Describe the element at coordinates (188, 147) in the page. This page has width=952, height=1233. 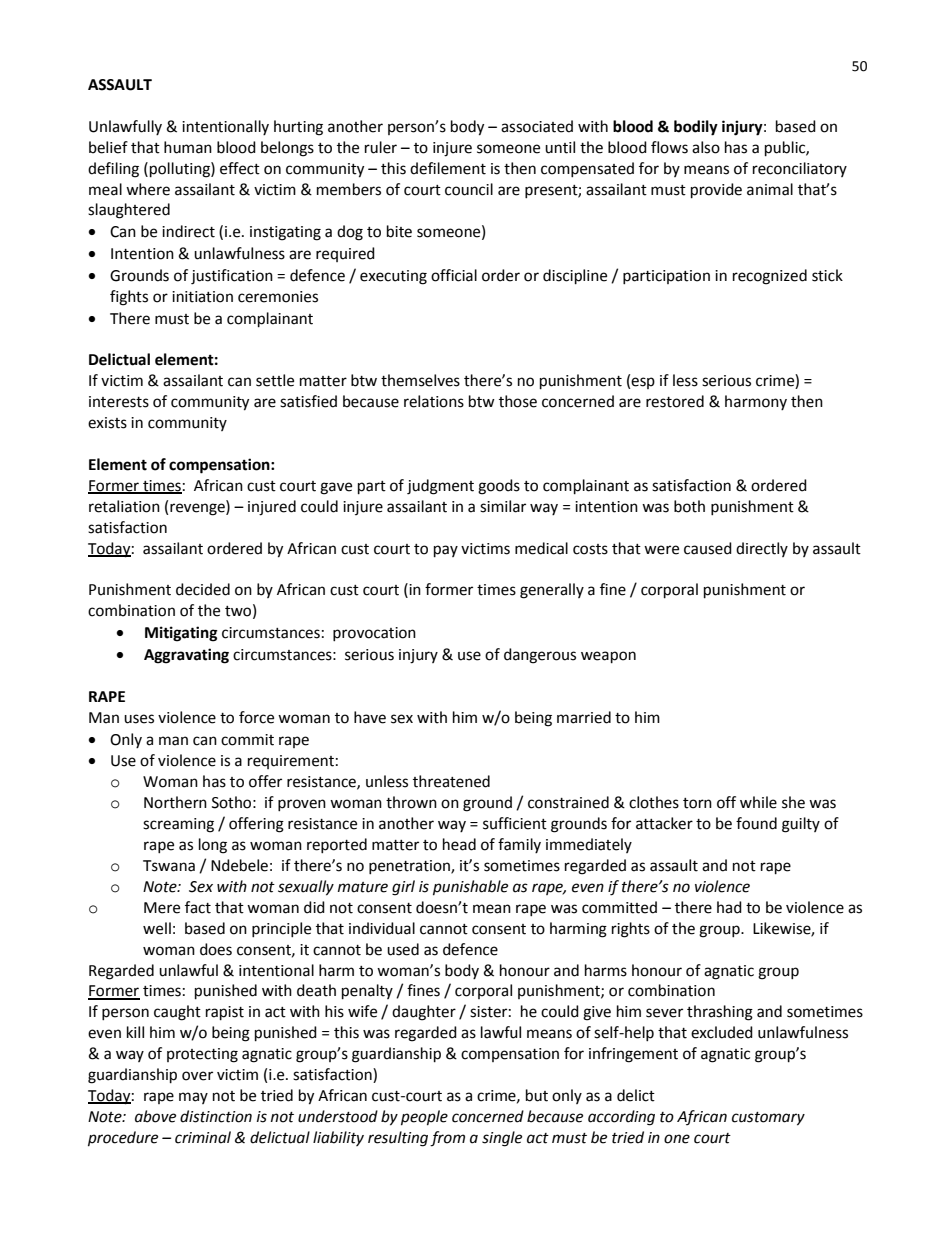
I see `human` at that location.
